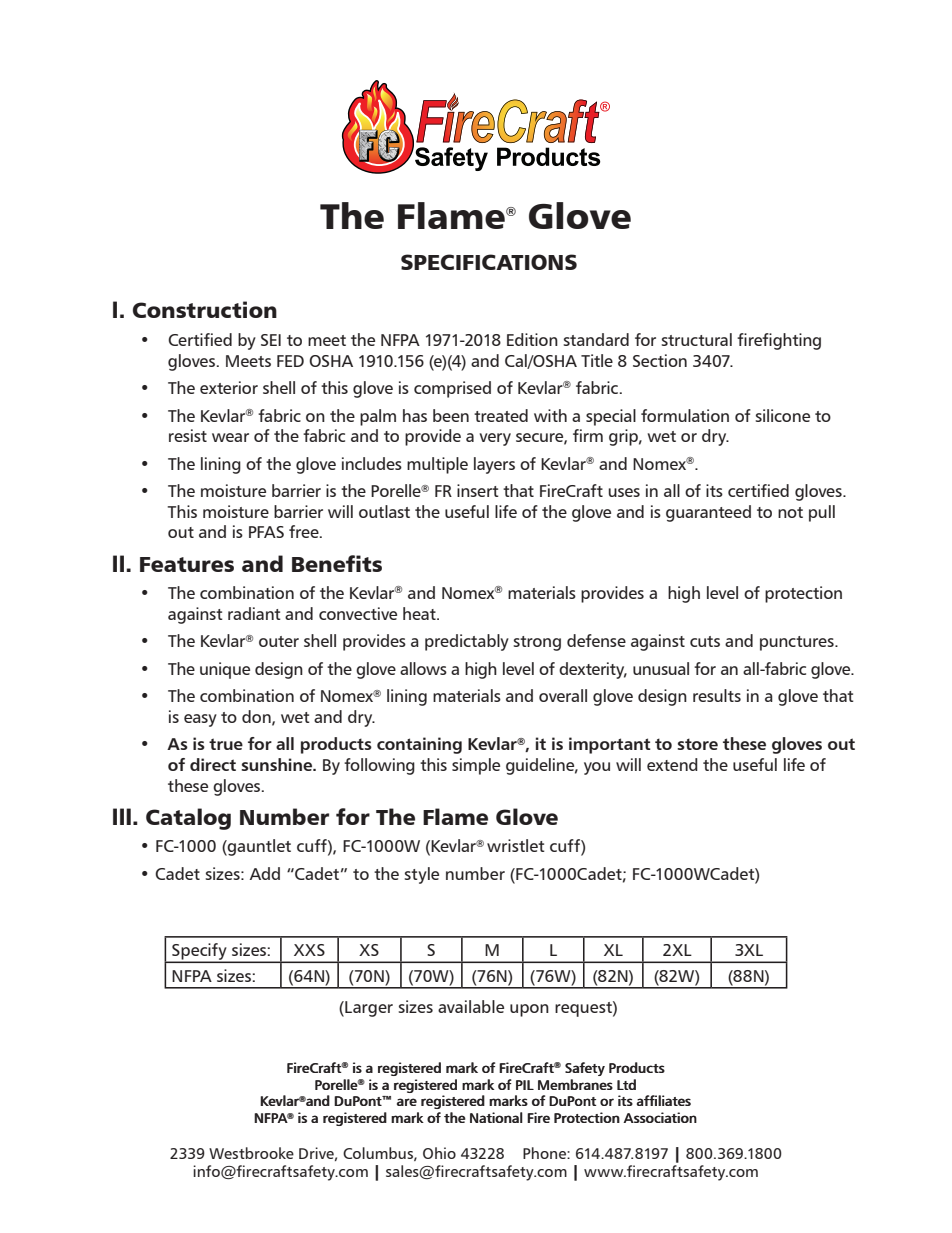 Image resolution: width=952 pixels, height=1233 pixels. I want to click on Ohio, so click(439, 1153).
